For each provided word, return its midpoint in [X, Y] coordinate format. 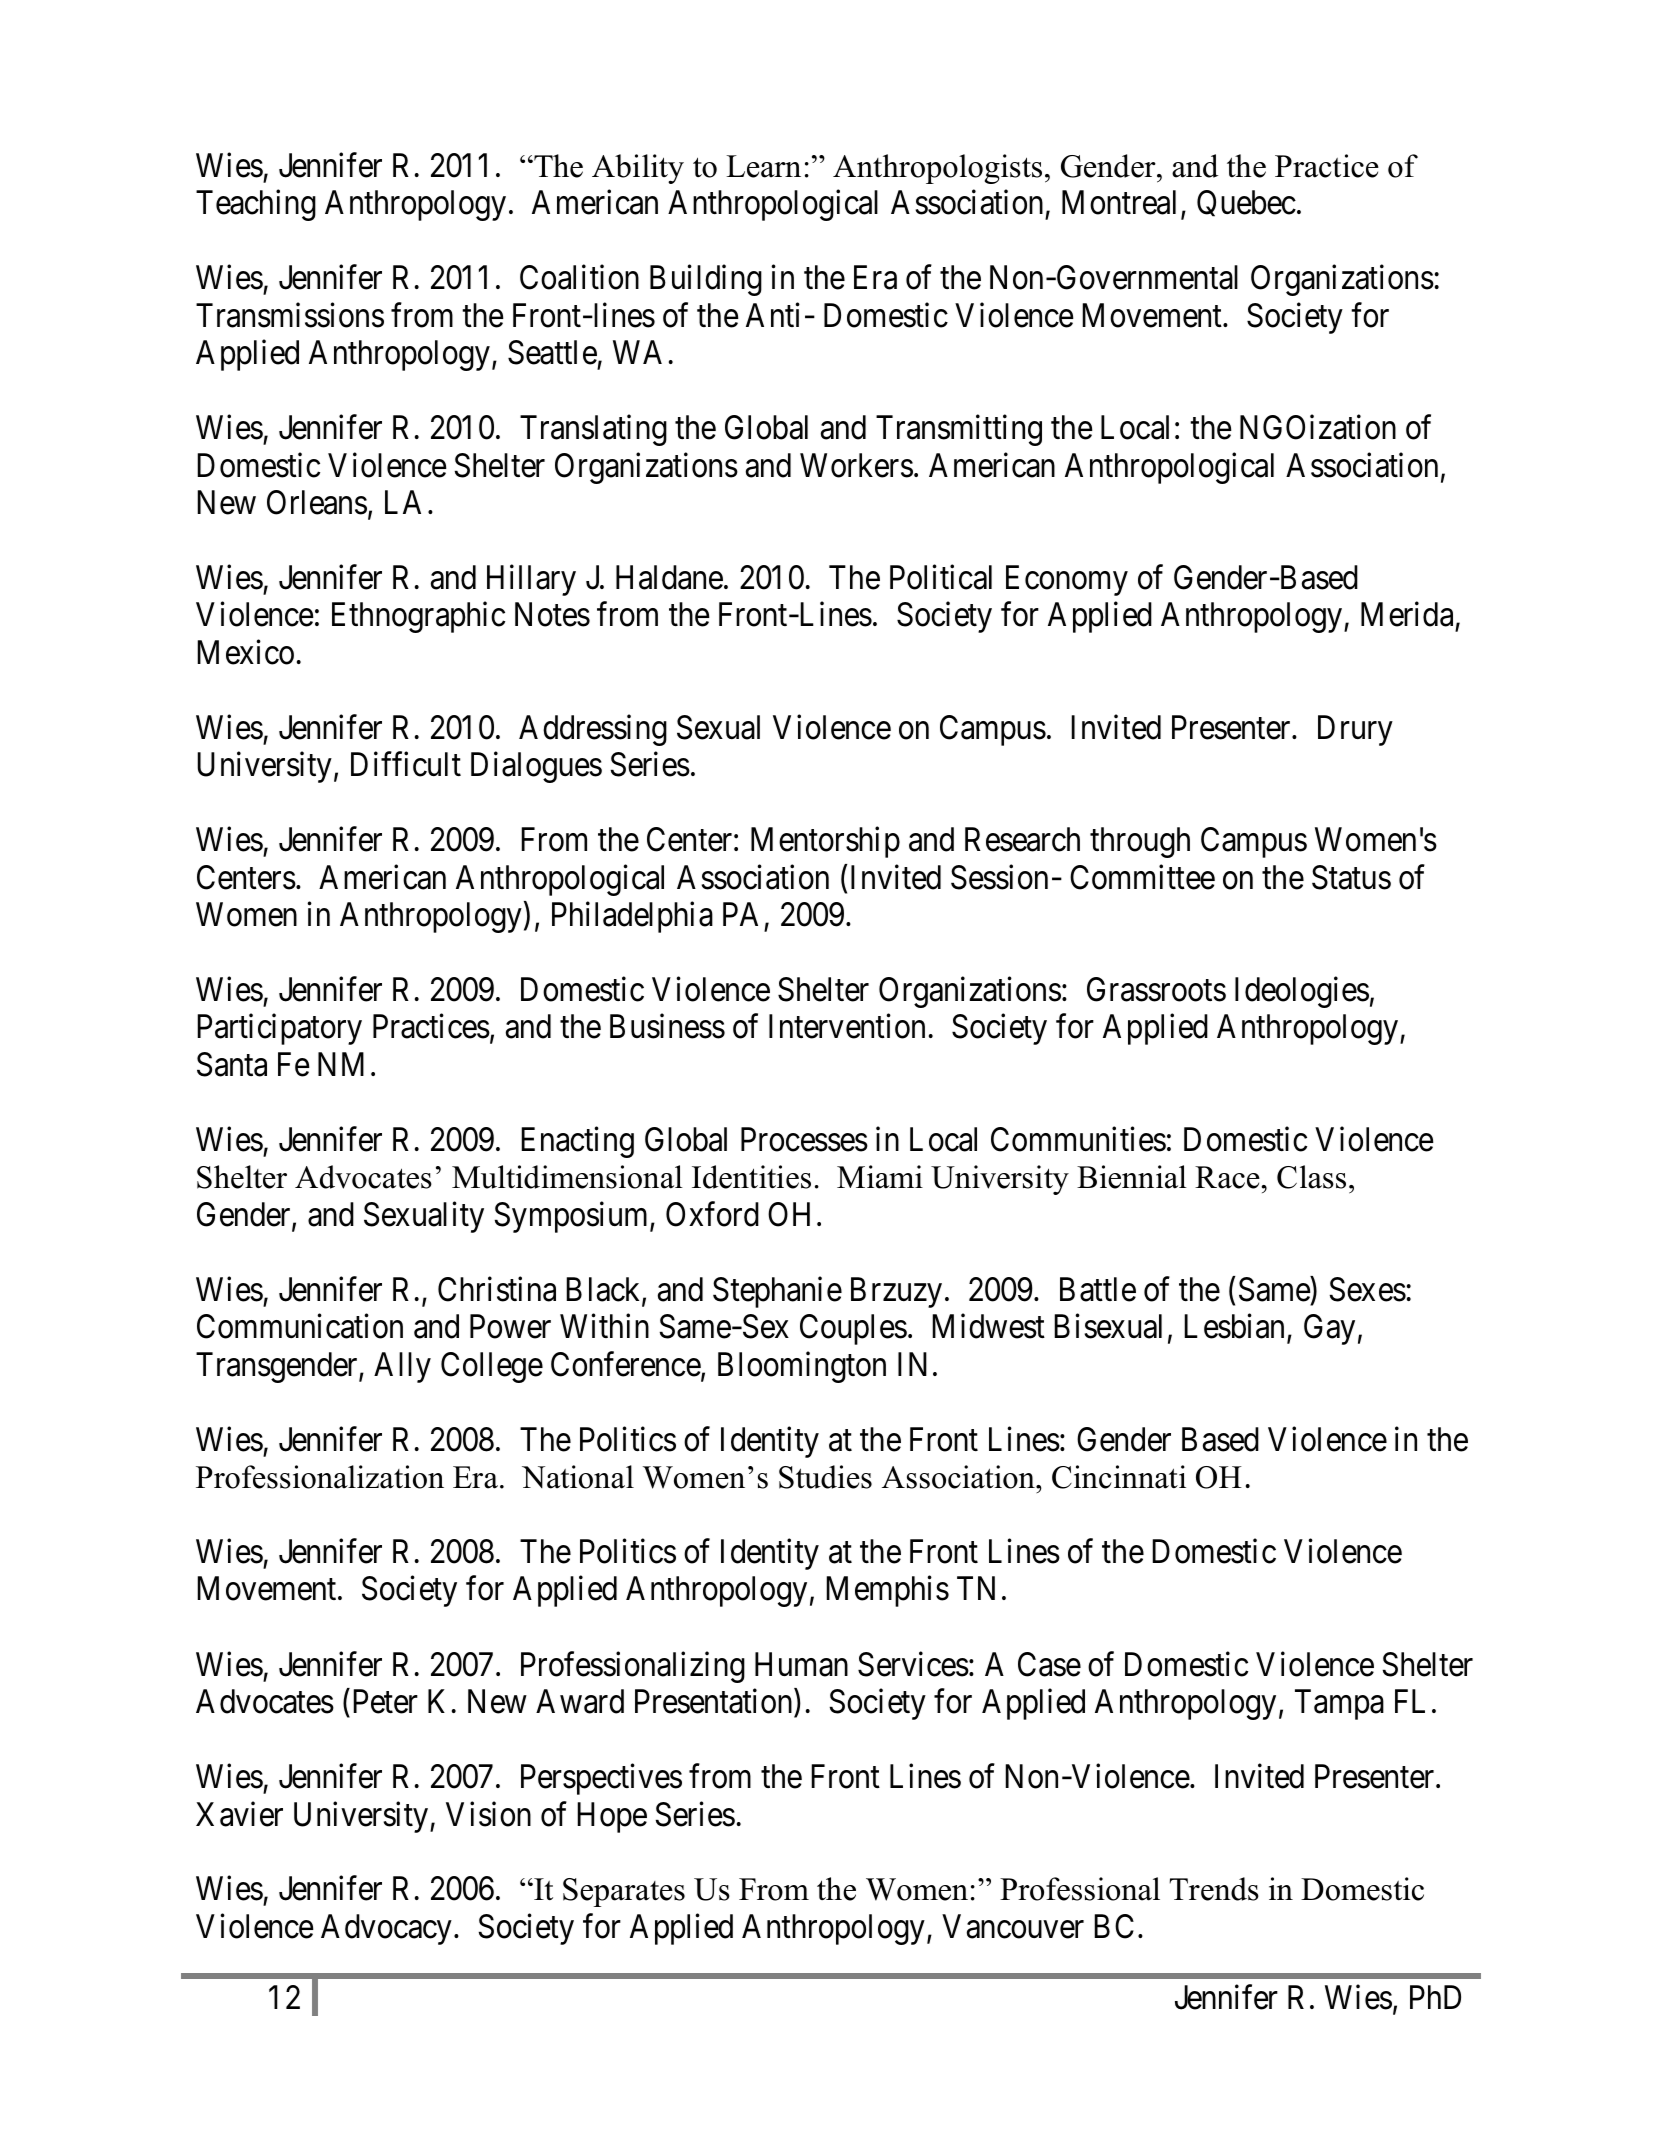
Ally [402, 1367]
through [1140, 842]
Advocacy [386, 1929]
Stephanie [777, 1292]
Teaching [256, 205]
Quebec [1246, 203]
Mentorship [825, 842]
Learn [763, 166]
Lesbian [1234, 1326]
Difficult [406, 764]
